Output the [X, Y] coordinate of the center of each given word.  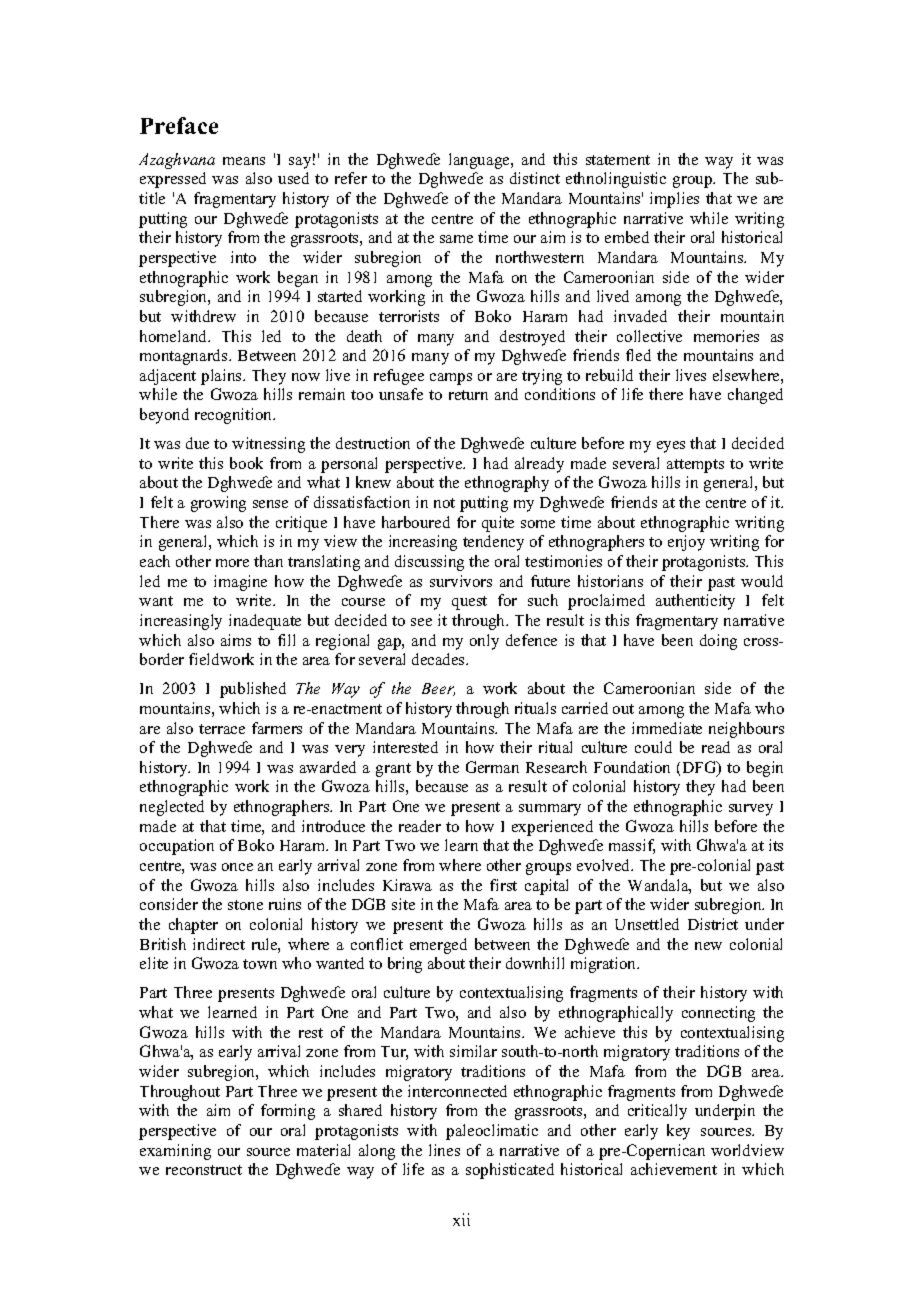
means [244, 161]
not [444, 503]
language [480, 161]
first [503, 885]
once [237, 867]
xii [461, 1219]
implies [674, 200]
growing [218, 504]
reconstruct [204, 1170]
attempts [695, 466]
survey [751, 810]
